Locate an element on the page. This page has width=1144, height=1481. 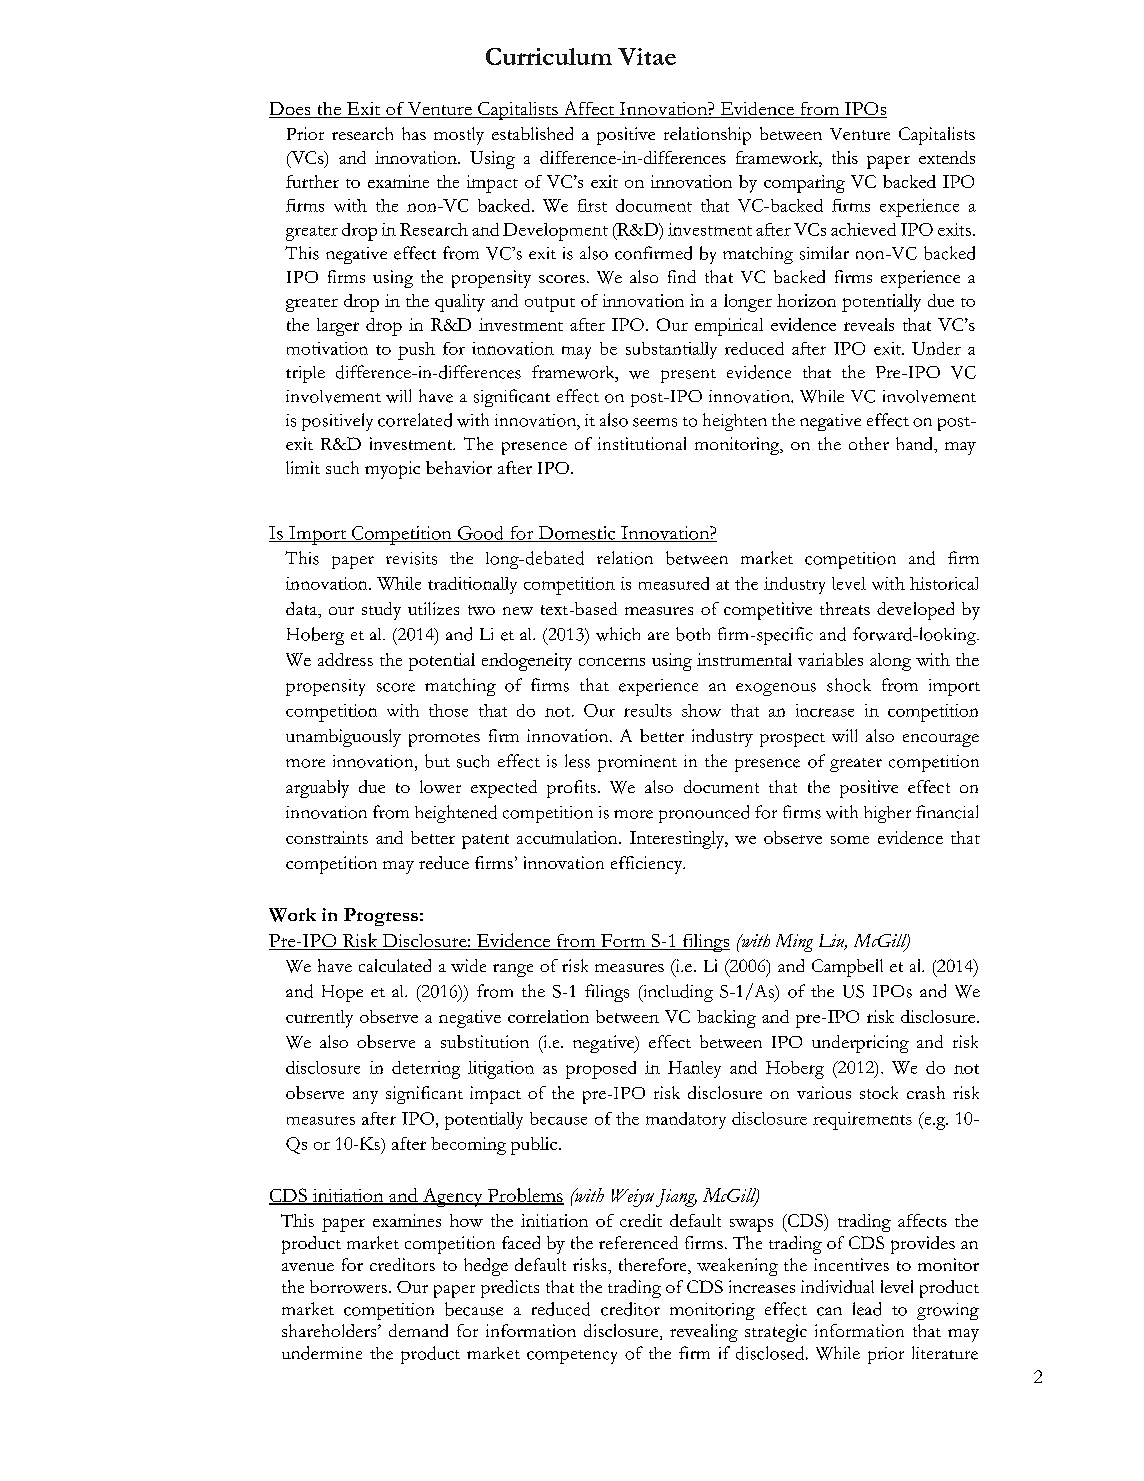
has is located at coordinates (414, 133).
